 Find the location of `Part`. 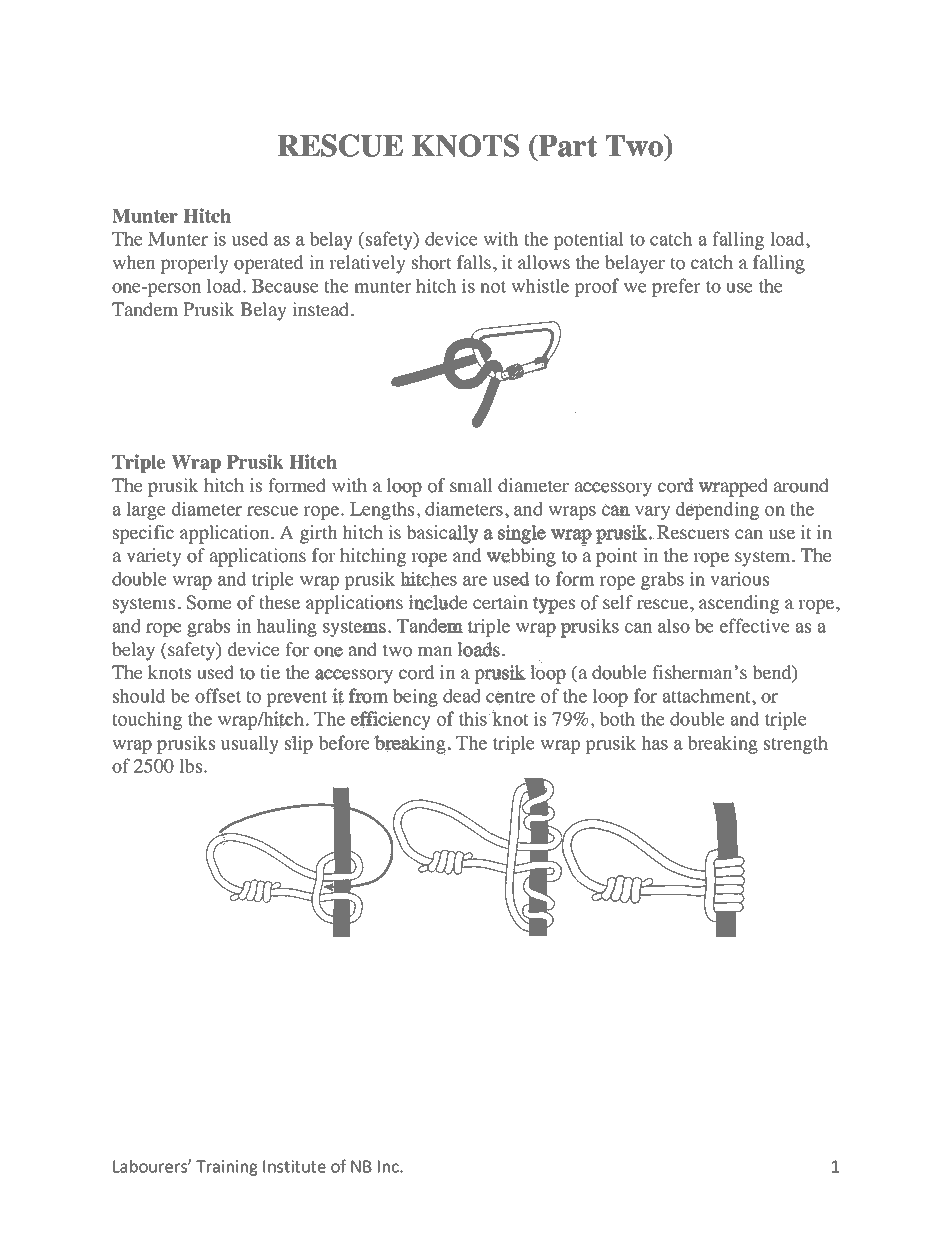

Part is located at coordinates (567, 145).
